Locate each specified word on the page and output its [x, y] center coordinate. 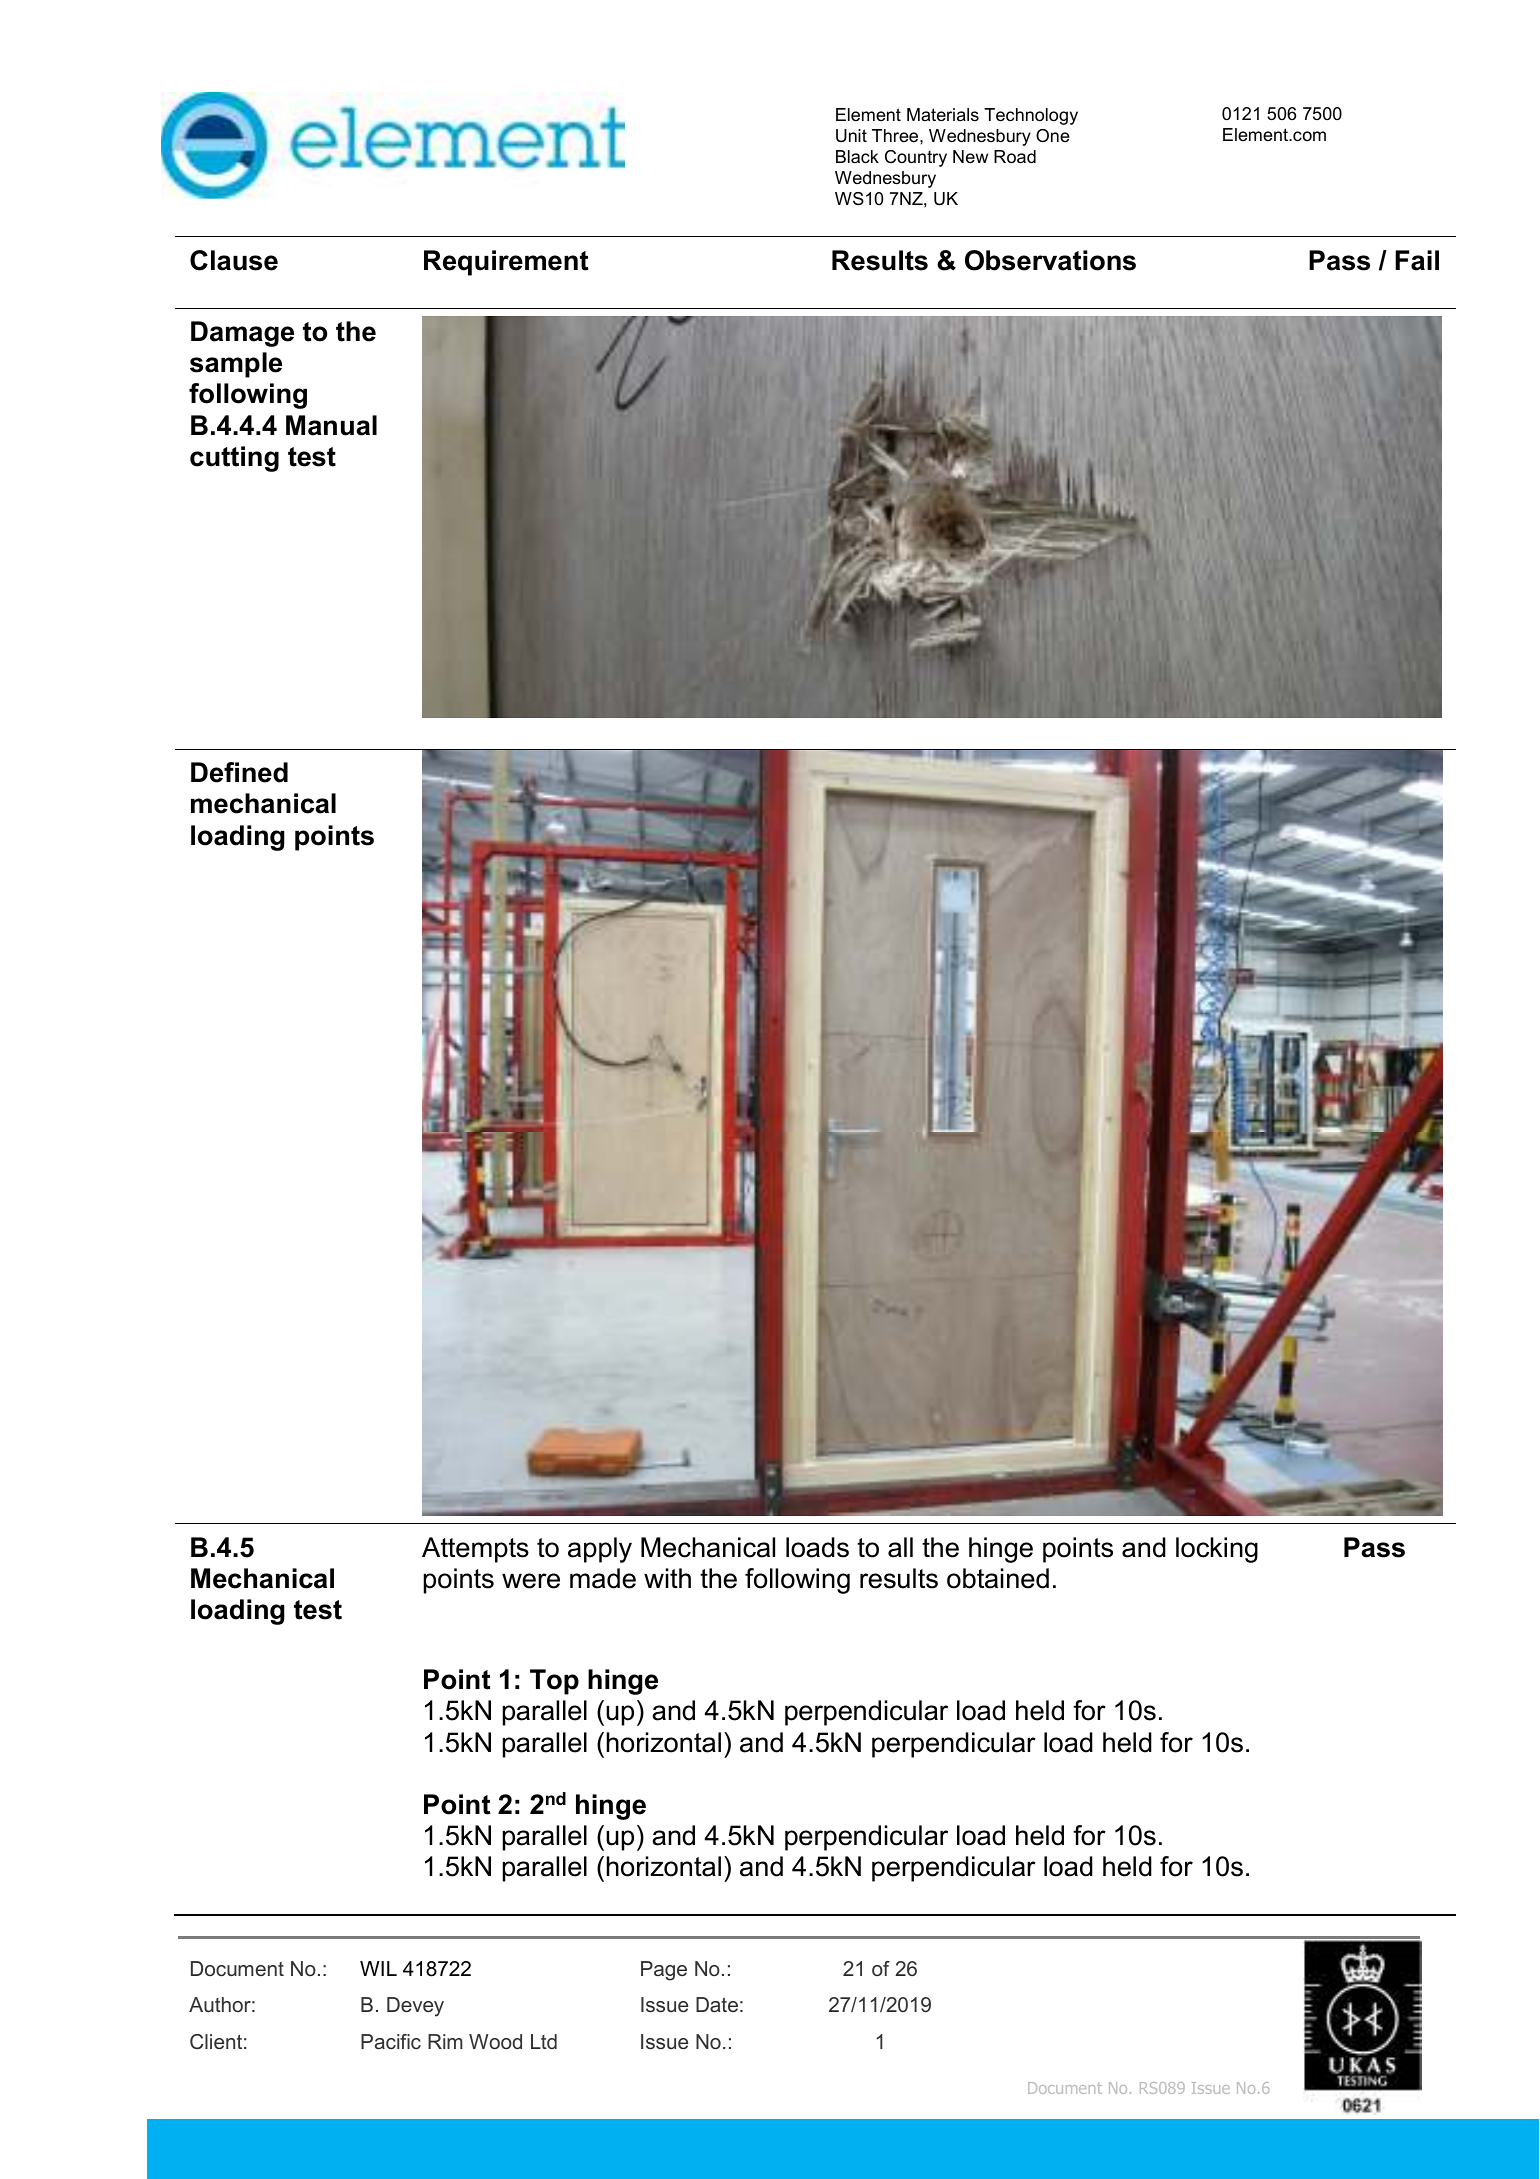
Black [857, 156]
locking [1217, 1550]
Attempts [475, 1550]
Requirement [506, 263]
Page [664, 1971]
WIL [378, 1968]
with [667, 1578]
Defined [239, 772]
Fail [1417, 260]
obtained [998, 1578]
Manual [331, 425]
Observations [1050, 260]
